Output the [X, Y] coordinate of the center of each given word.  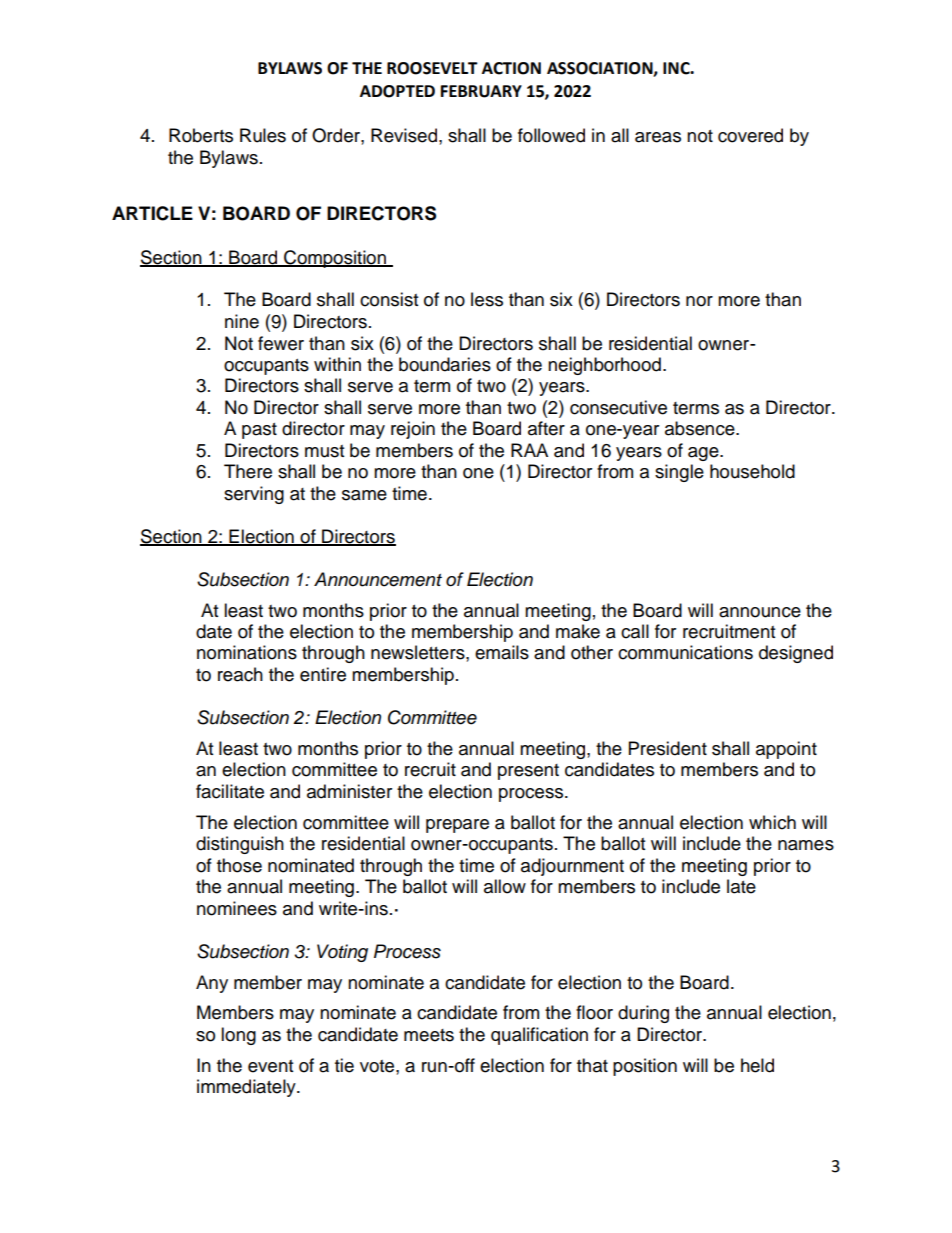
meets [429, 1035]
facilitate [230, 791]
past [259, 431]
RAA [529, 450]
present [528, 772]
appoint [786, 750]
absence [701, 428]
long [238, 1036]
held [757, 1065]
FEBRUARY [481, 91]
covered [750, 135]
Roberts [201, 135]
